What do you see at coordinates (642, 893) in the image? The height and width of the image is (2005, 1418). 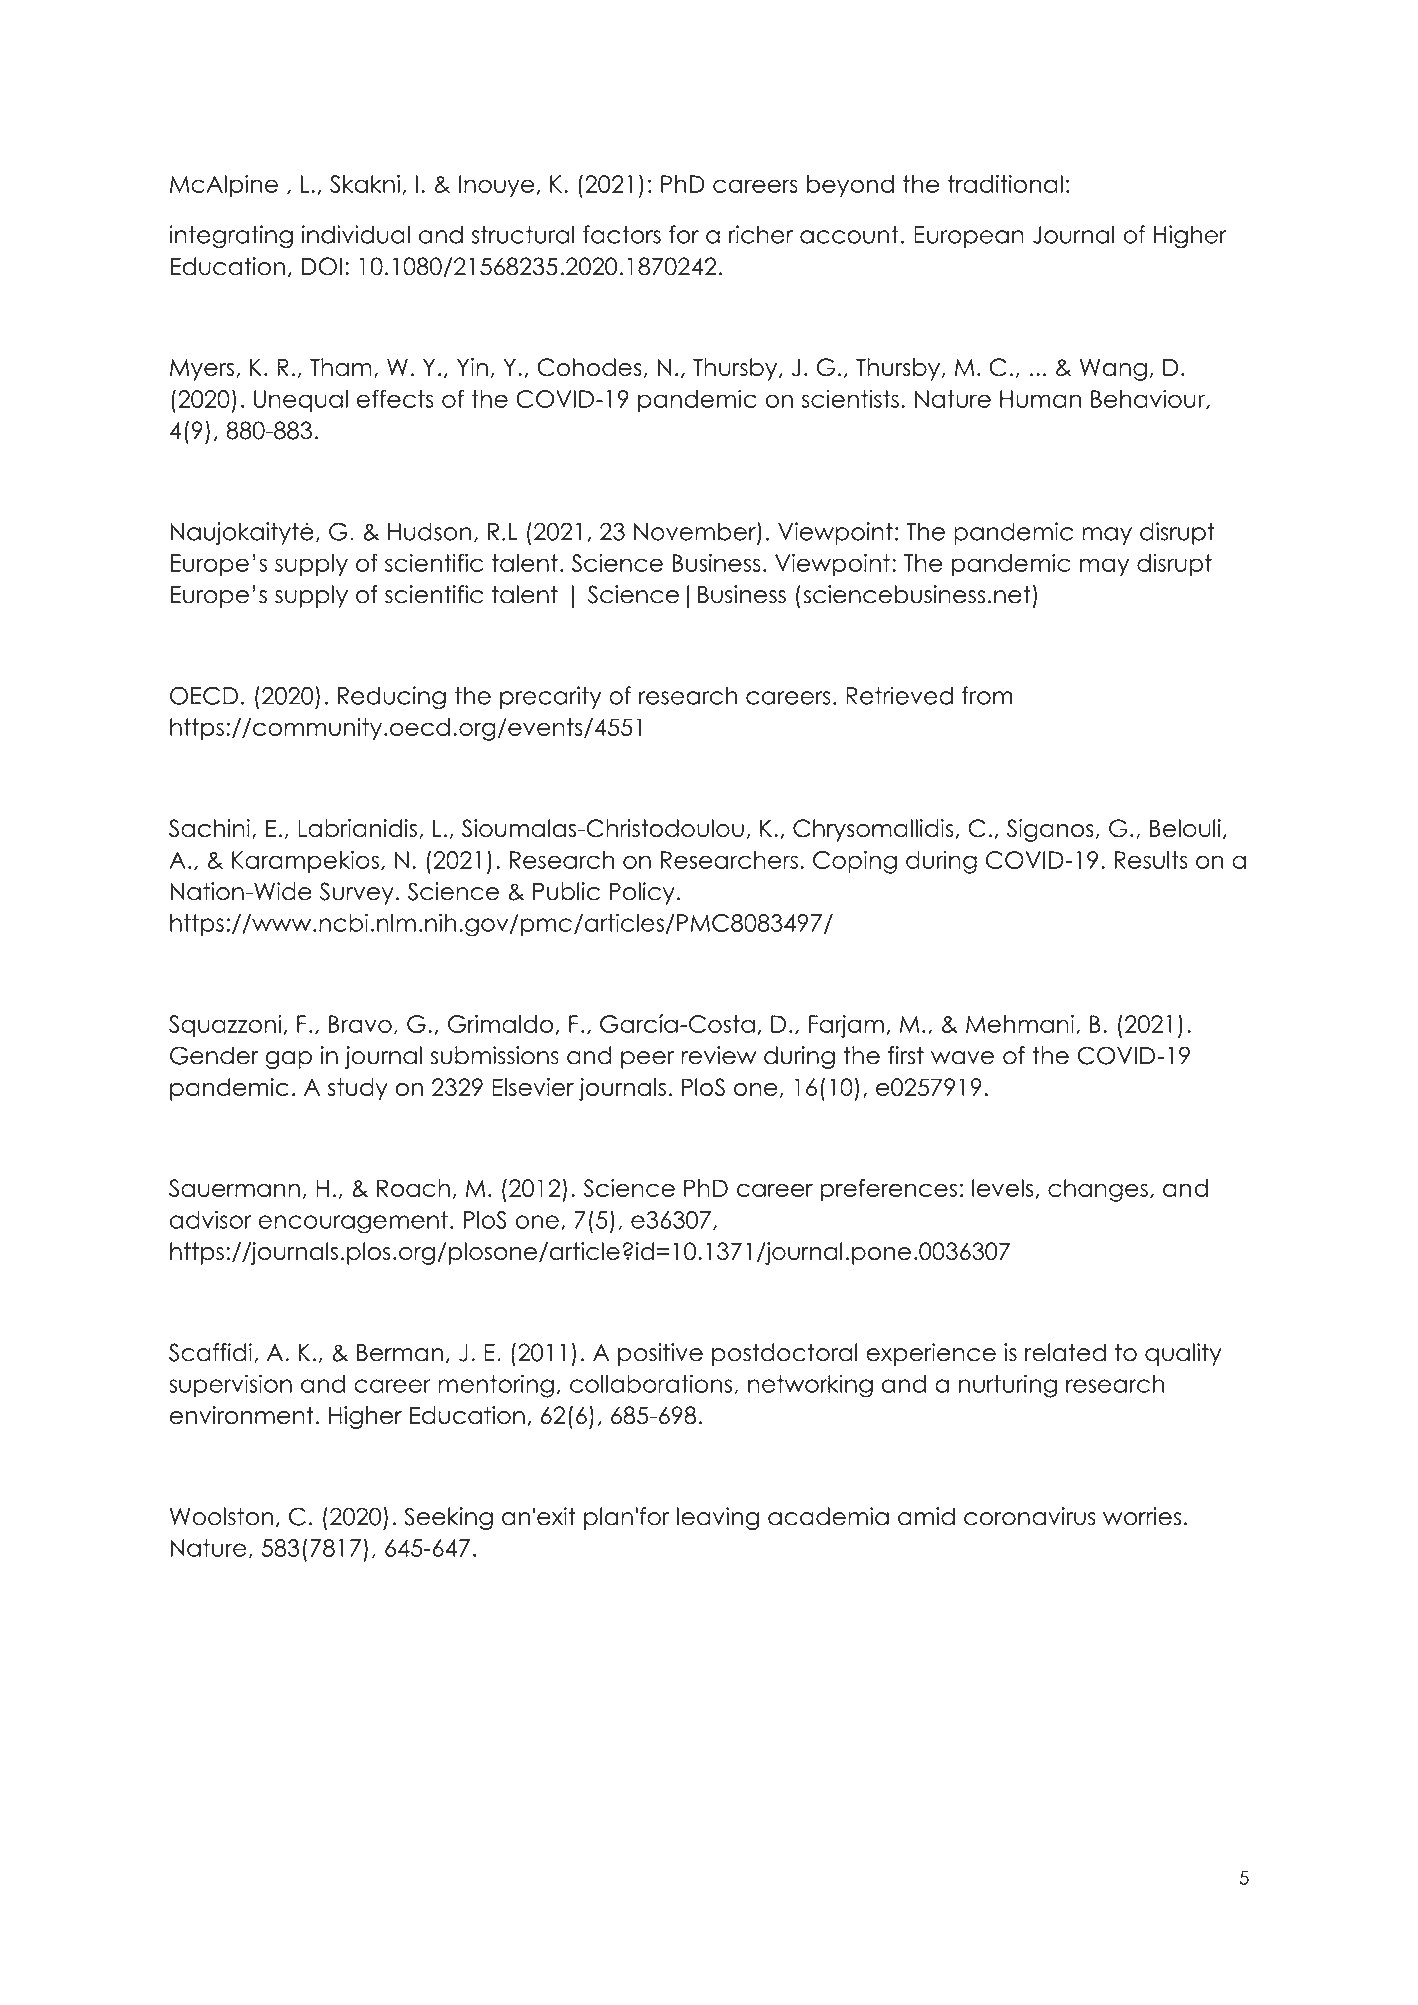 I see `Policy` at bounding box center [642, 893].
